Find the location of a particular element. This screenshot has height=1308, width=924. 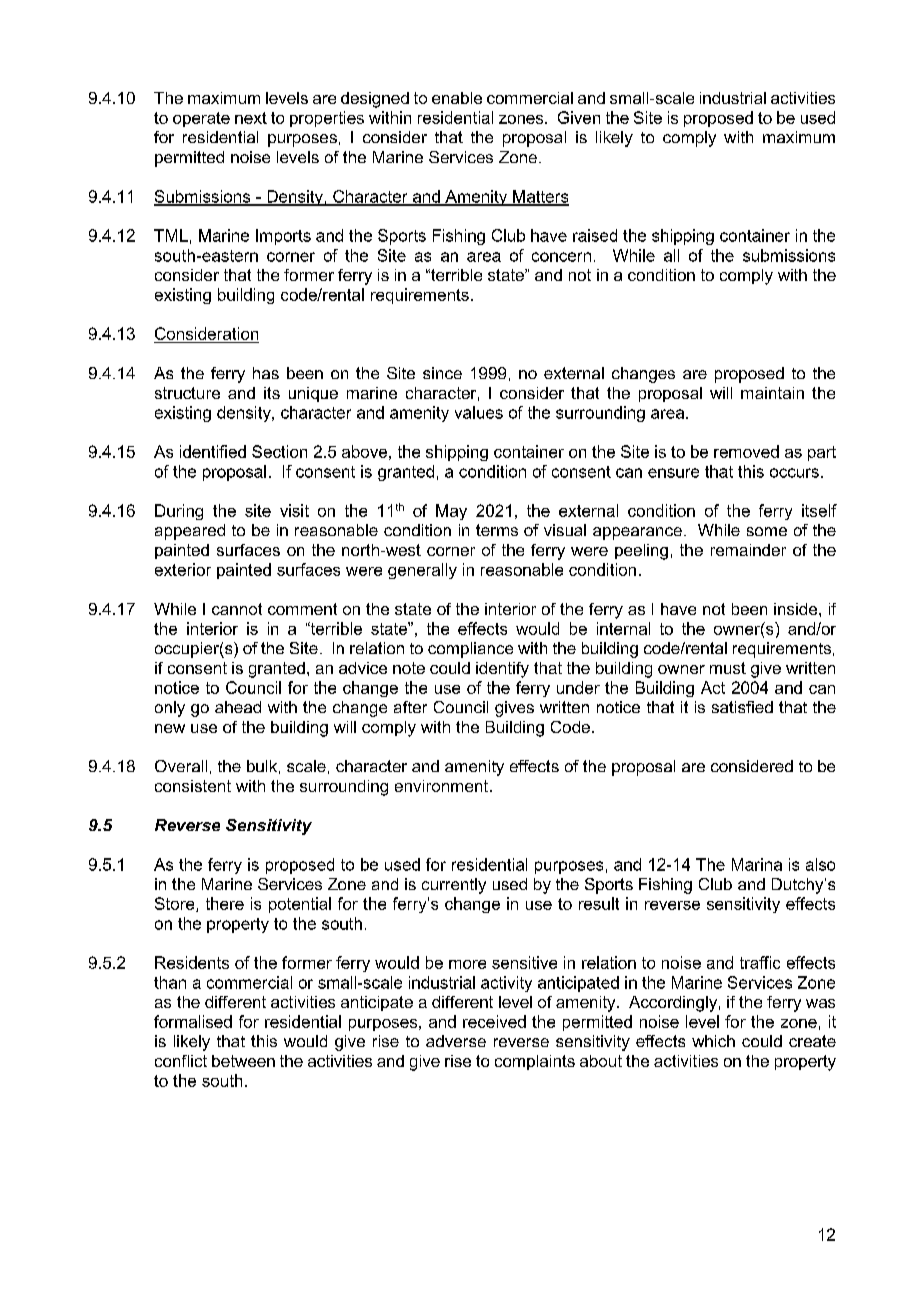

between is located at coordinates (243, 1061).
